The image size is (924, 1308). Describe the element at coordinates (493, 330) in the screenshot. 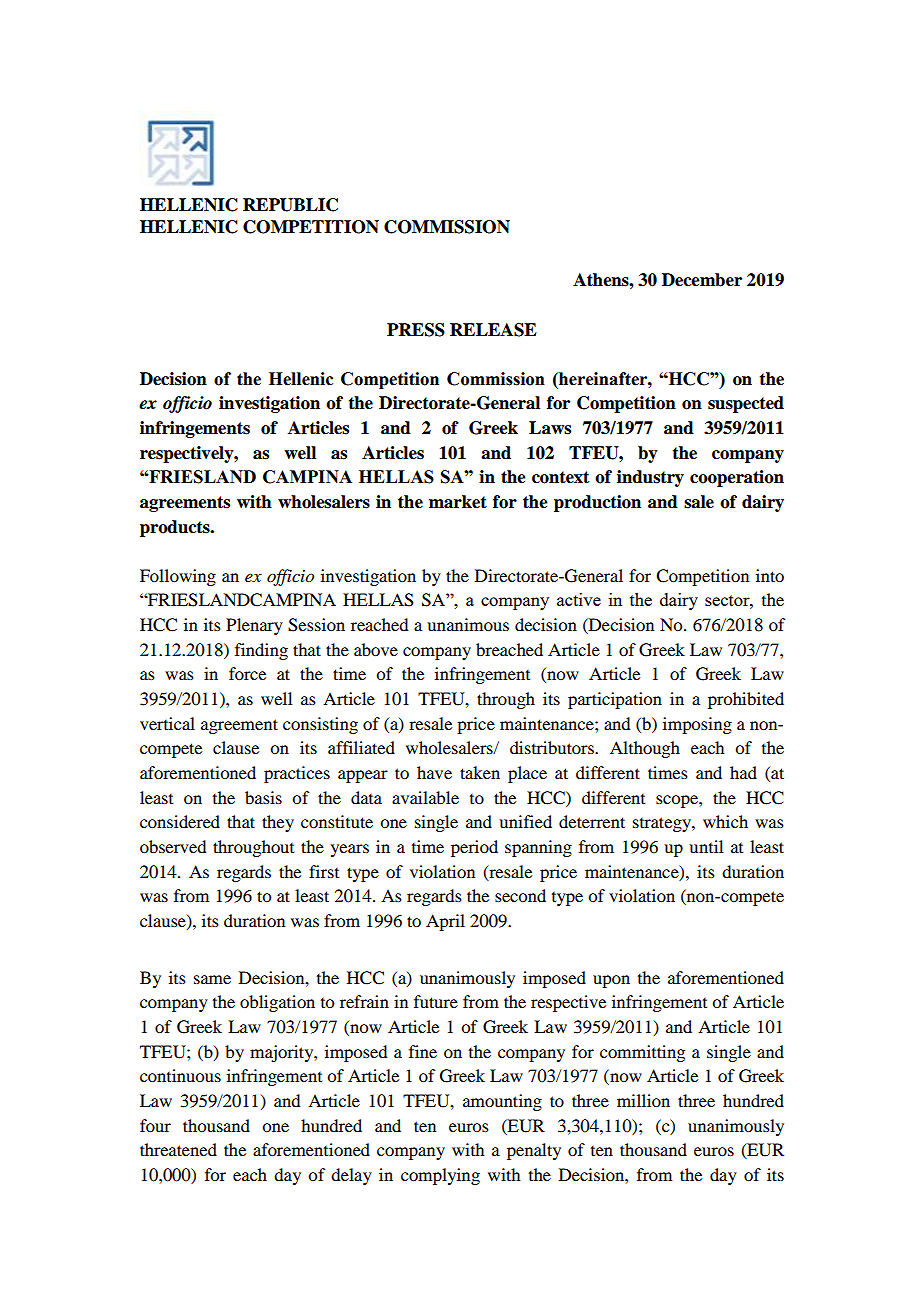

I see `RELEASE` at that location.
